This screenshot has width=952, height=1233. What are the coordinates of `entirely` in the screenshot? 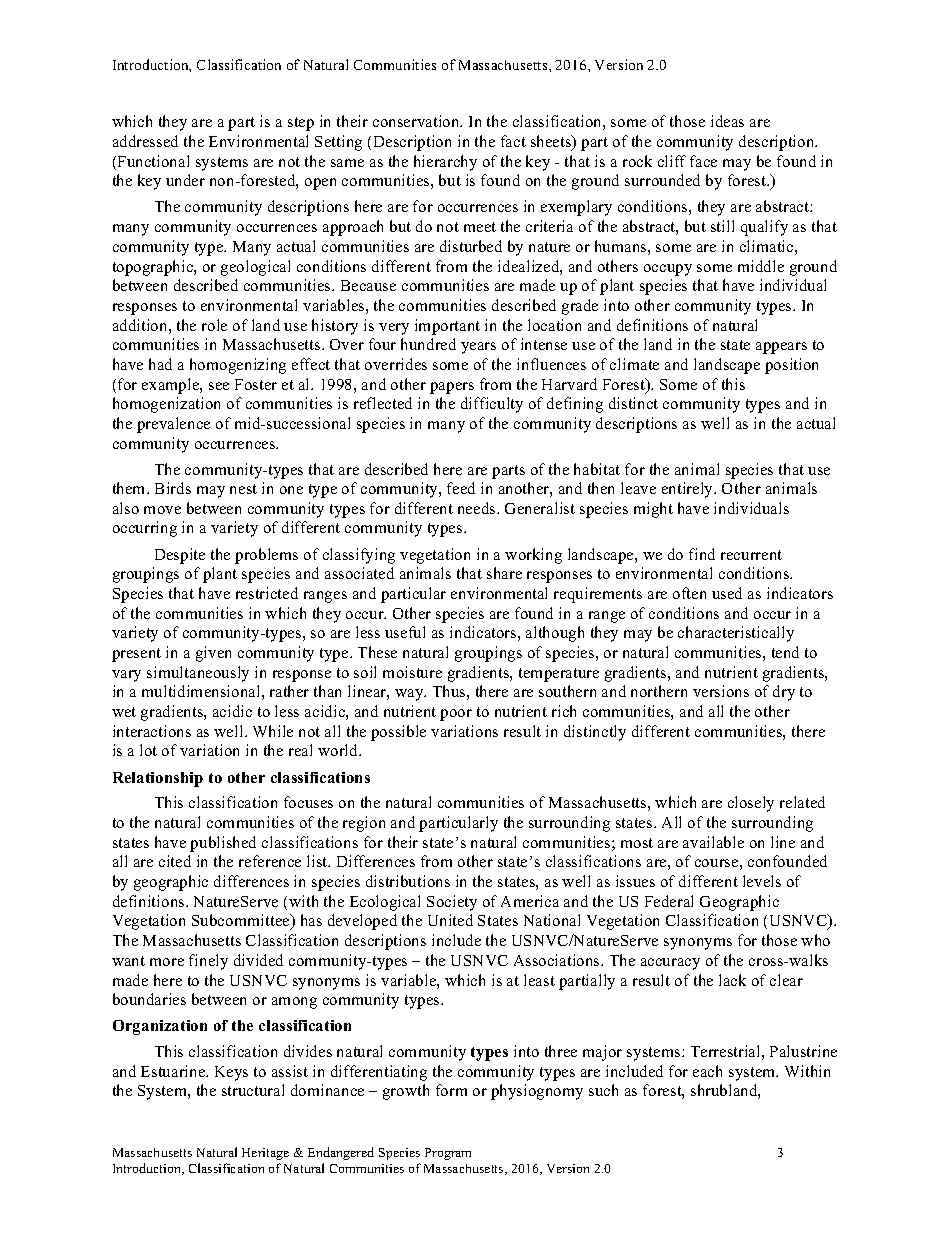 It's located at (689, 490).
